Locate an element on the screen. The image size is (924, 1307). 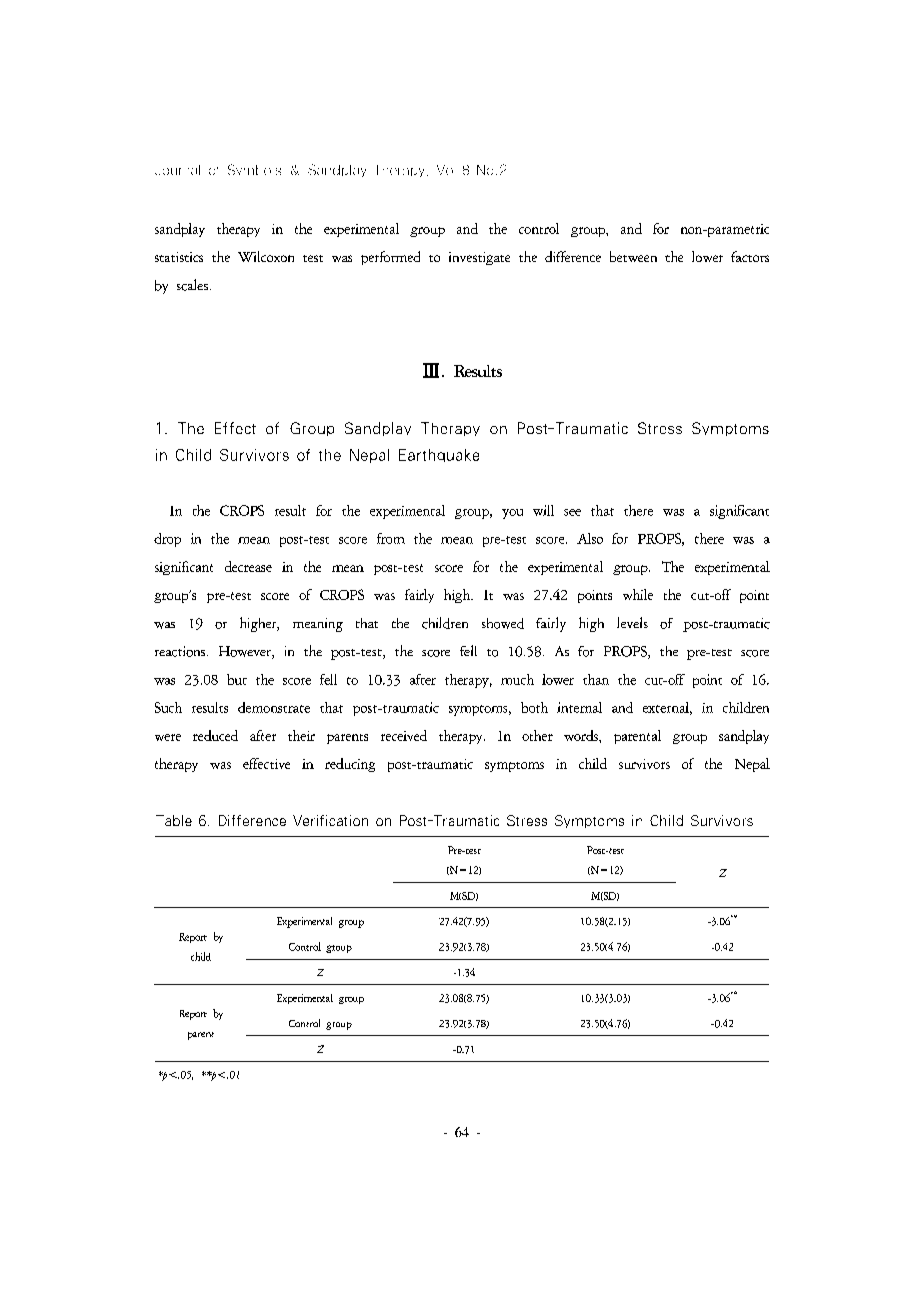
Table is located at coordinates (174, 820).
